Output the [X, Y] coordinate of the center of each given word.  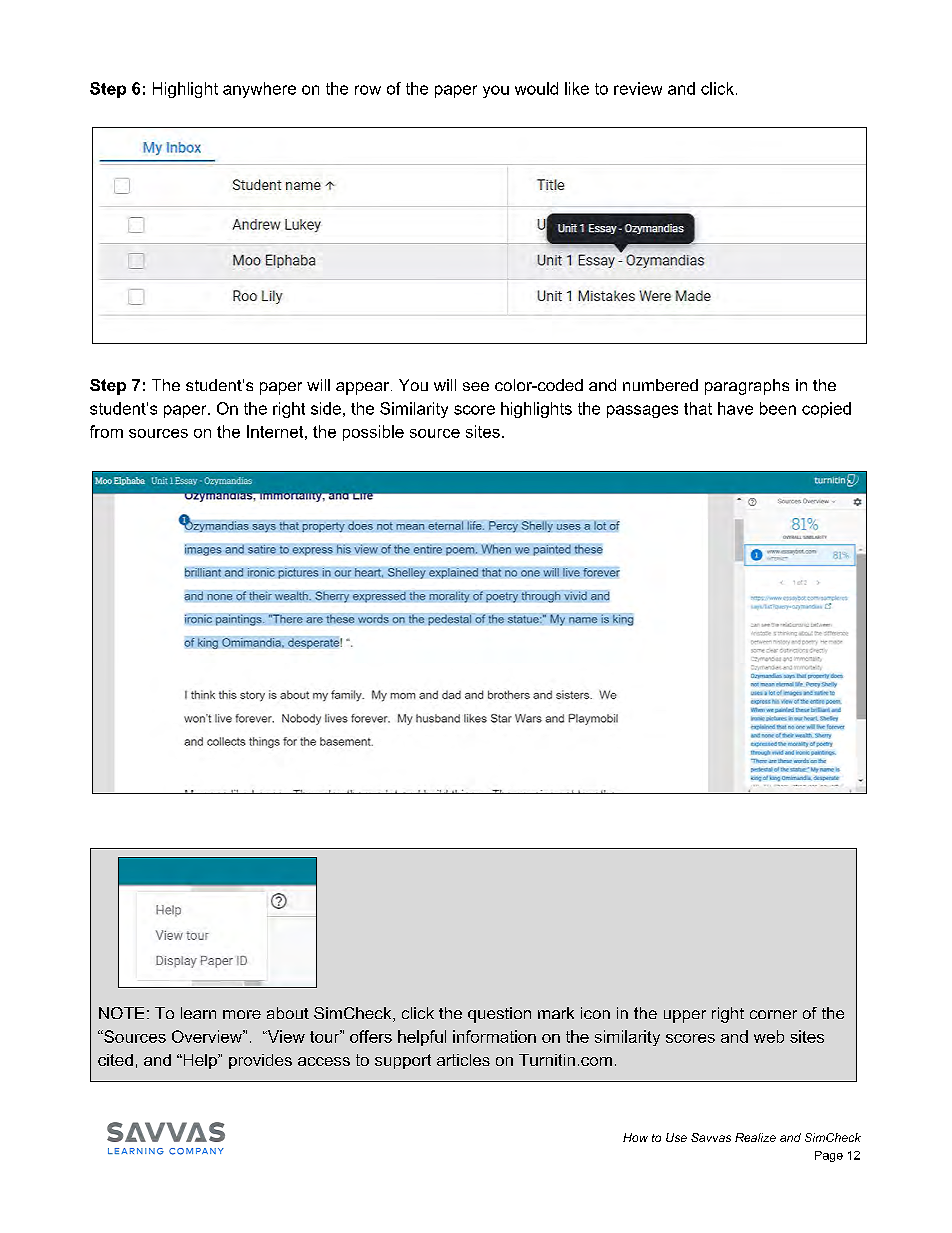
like [577, 88]
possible [373, 433]
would [536, 88]
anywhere [259, 90]
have [735, 408]
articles [463, 1060]
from [106, 431]
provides [260, 1061]
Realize [755, 1137]
